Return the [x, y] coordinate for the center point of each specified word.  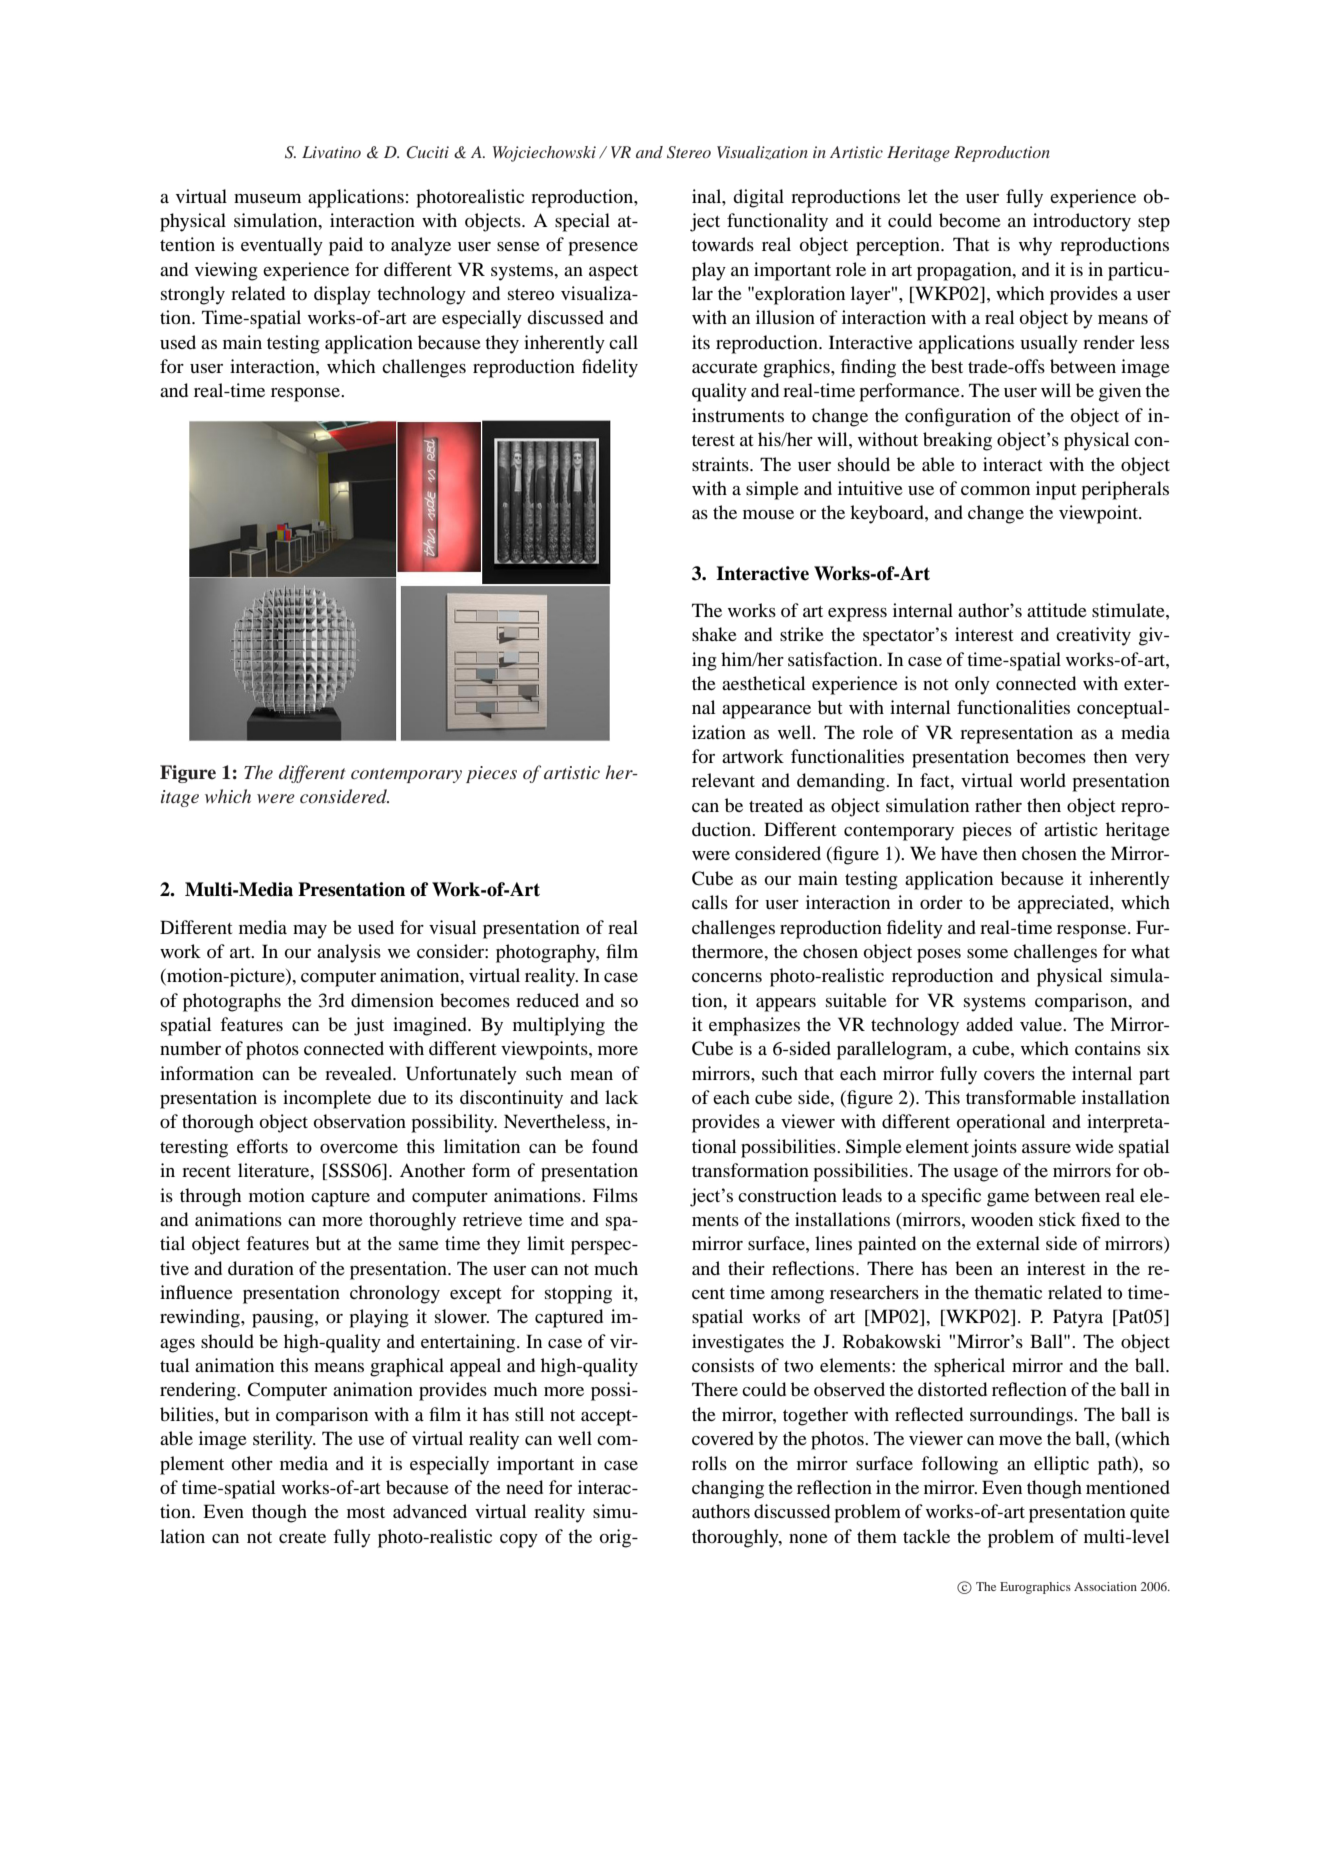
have [959, 853]
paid [346, 246]
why [1035, 246]
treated [776, 805]
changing [728, 1489]
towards [723, 244]
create [302, 1537]
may [310, 932]
